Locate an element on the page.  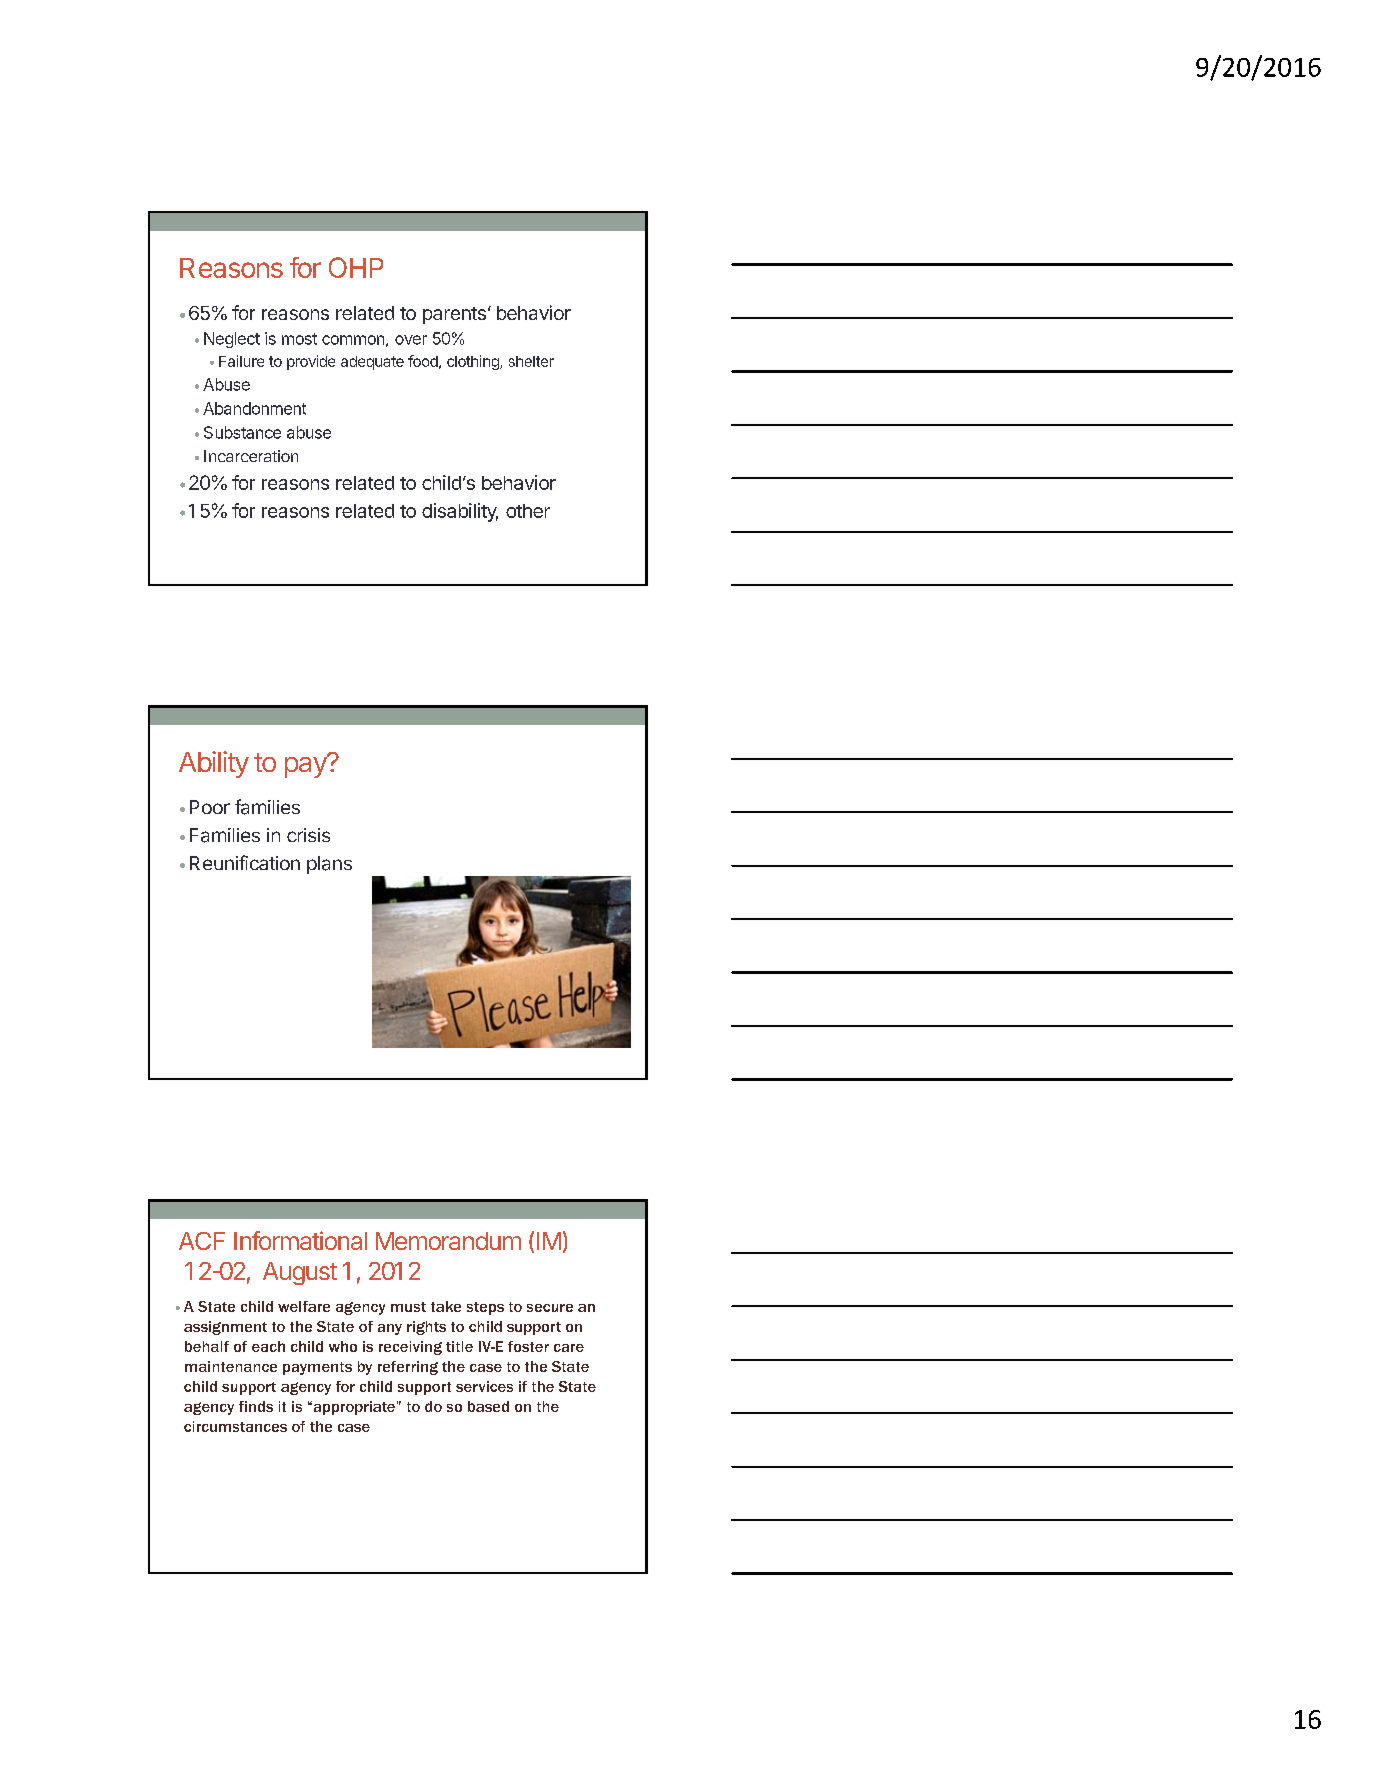
Failure is located at coordinates (241, 361).
